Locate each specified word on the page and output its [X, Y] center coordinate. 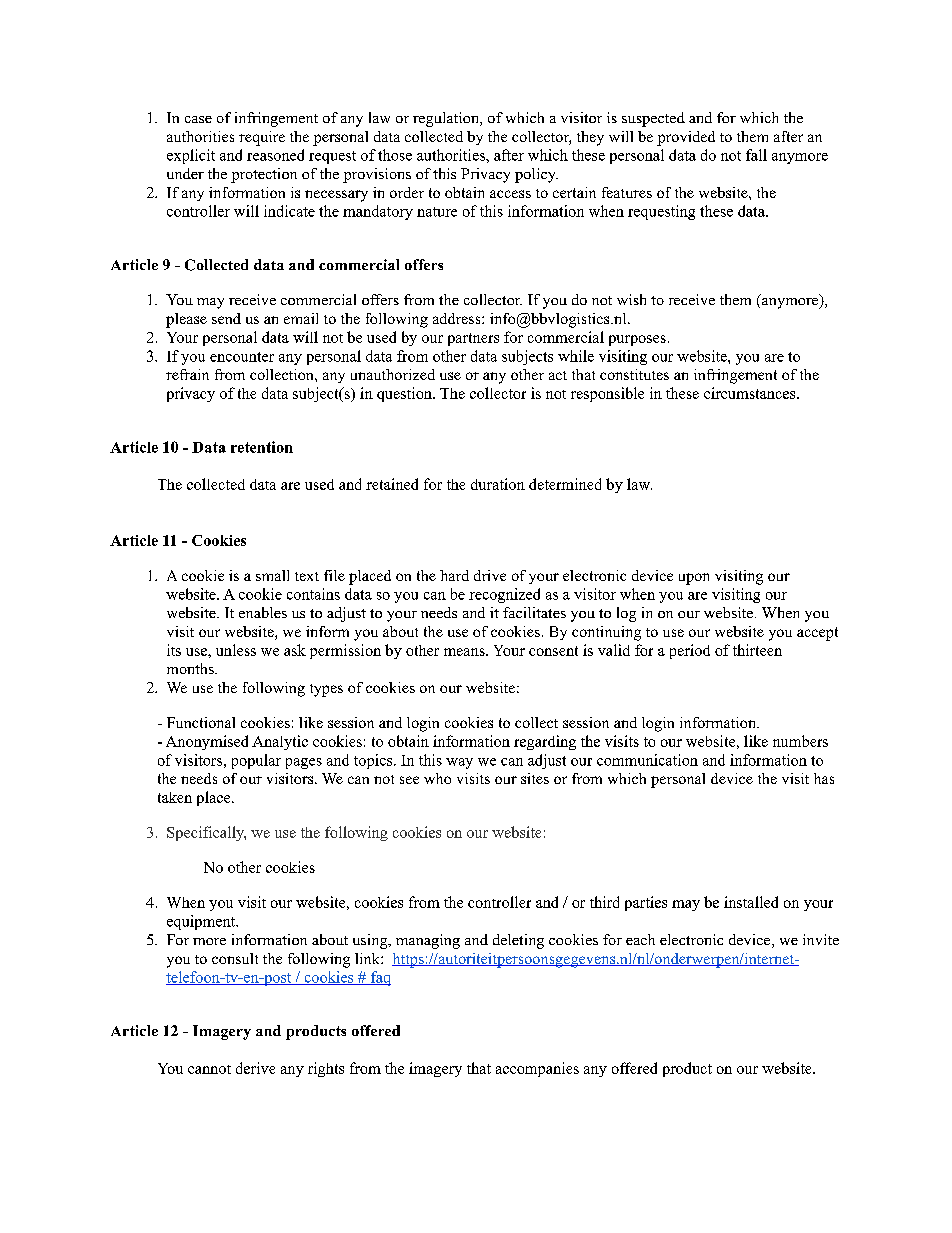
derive [255, 1068]
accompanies [537, 1069]
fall [756, 155]
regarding [545, 742]
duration [498, 484]
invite [821, 939]
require [262, 138]
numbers [800, 741]
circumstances [751, 393]
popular [256, 761]
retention [262, 447]
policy [536, 175]
